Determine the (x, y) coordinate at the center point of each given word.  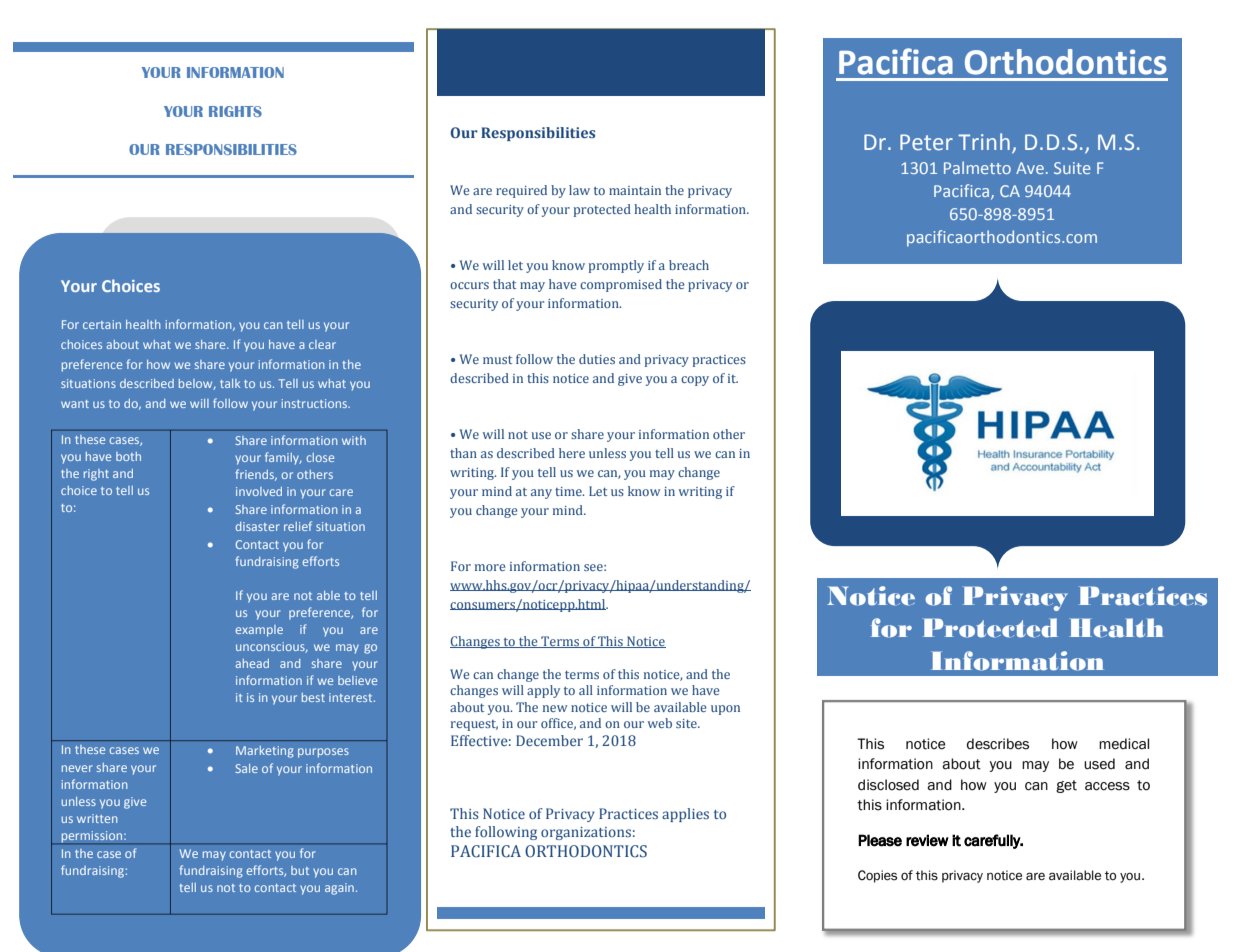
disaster (258, 526)
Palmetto (977, 167)
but (300, 870)
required (521, 191)
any (541, 494)
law (579, 190)
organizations (586, 833)
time (569, 491)
